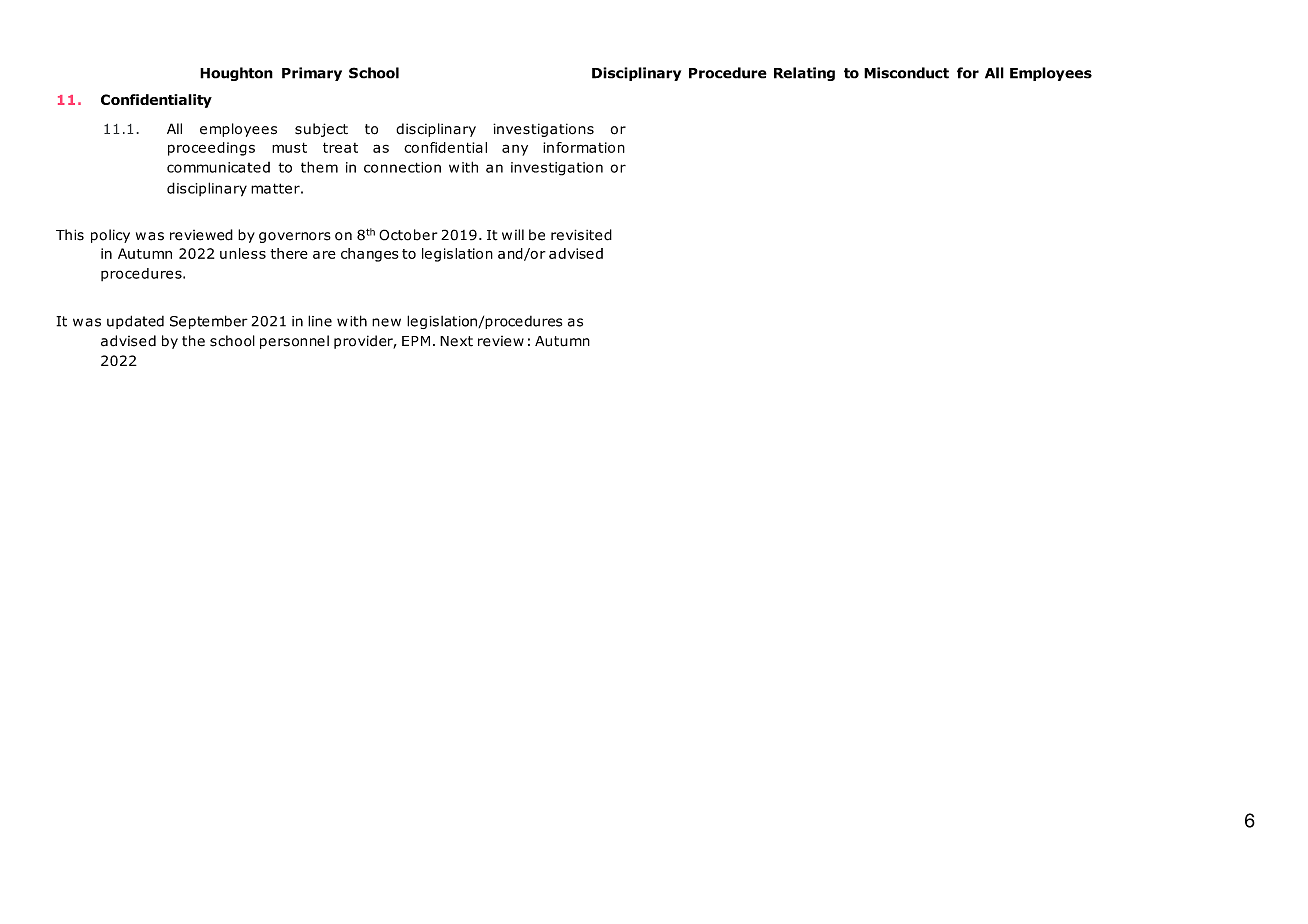 This page has height=924, width=1308. What do you see at coordinates (135, 322) in the page?
I see `updated` at bounding box center [135, 322].
